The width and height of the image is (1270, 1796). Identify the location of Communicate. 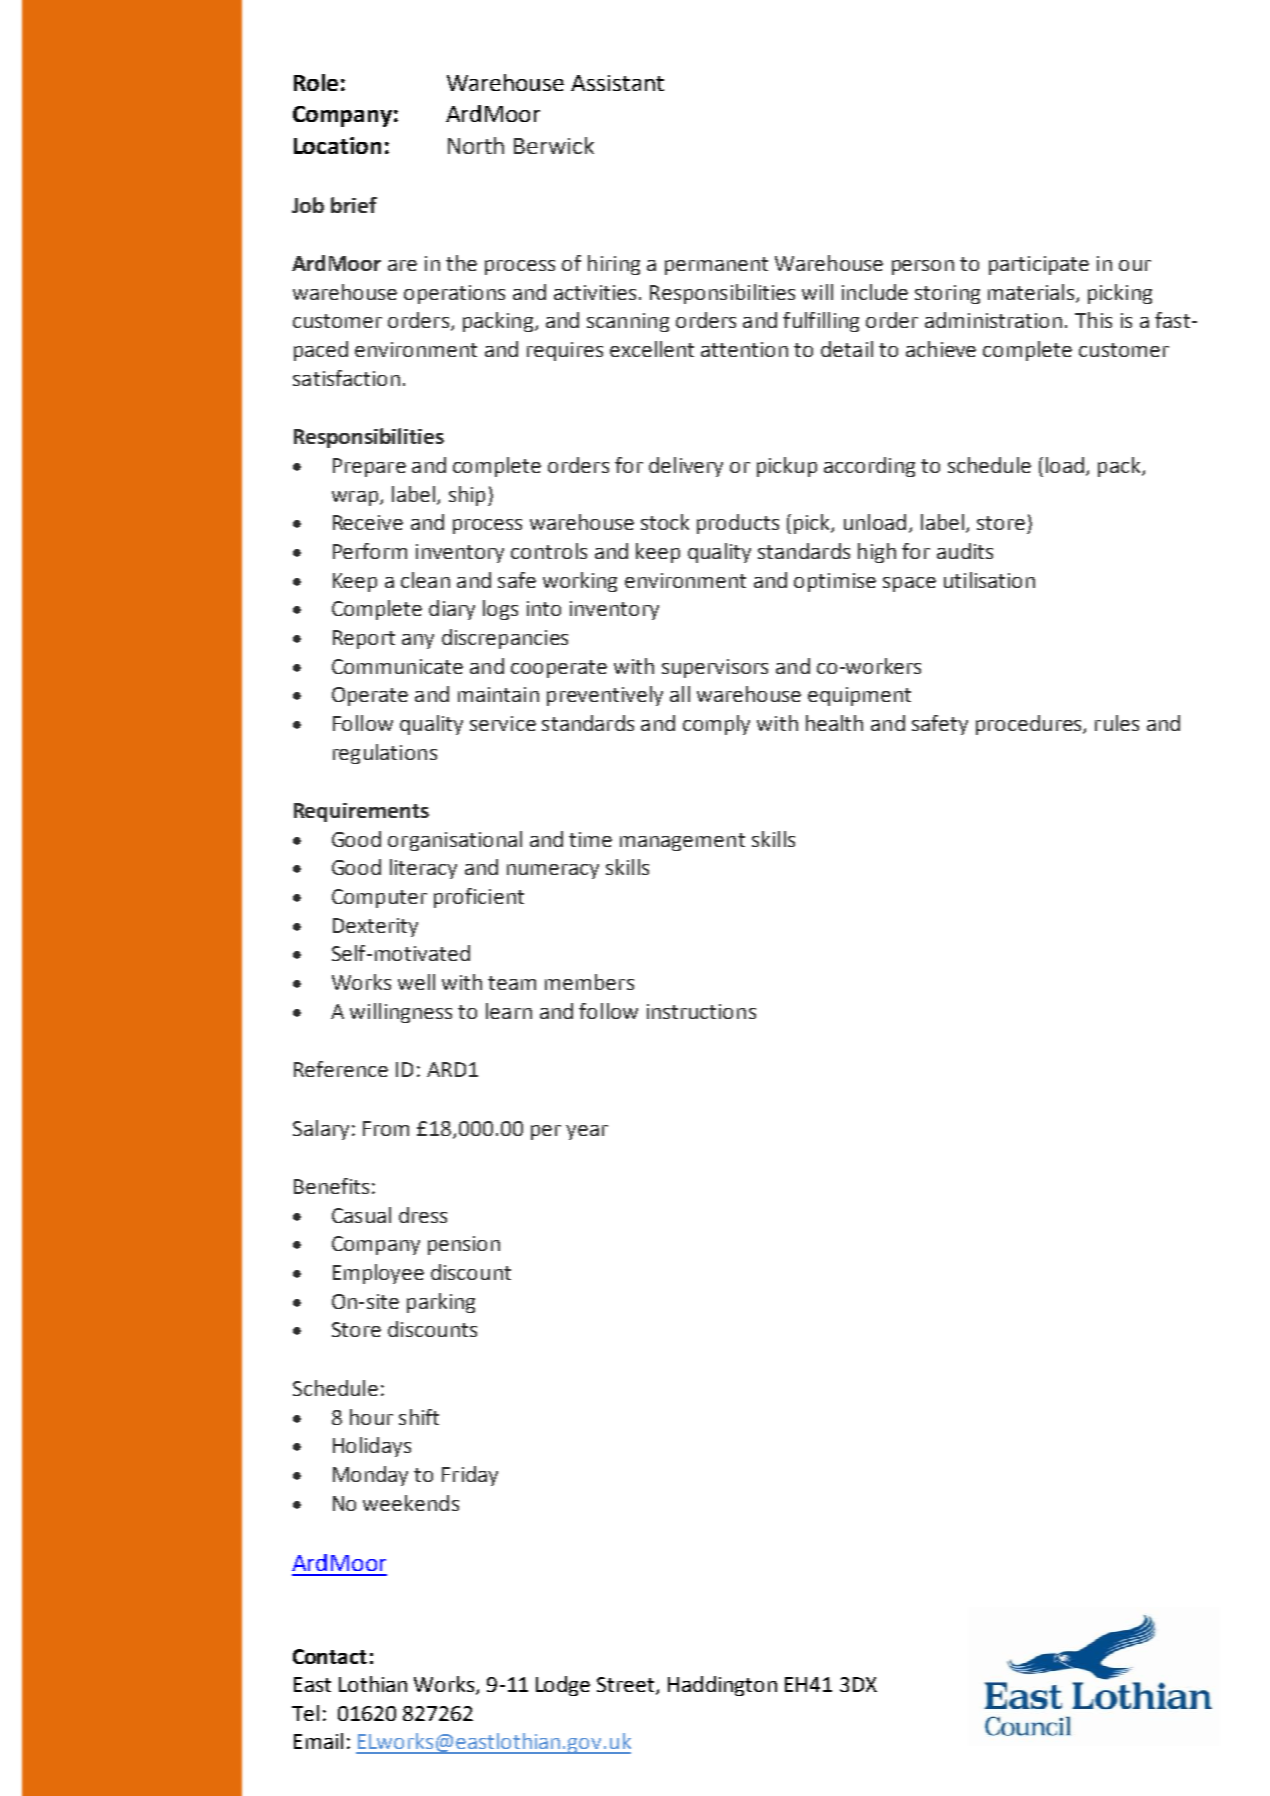
(397, 666).
